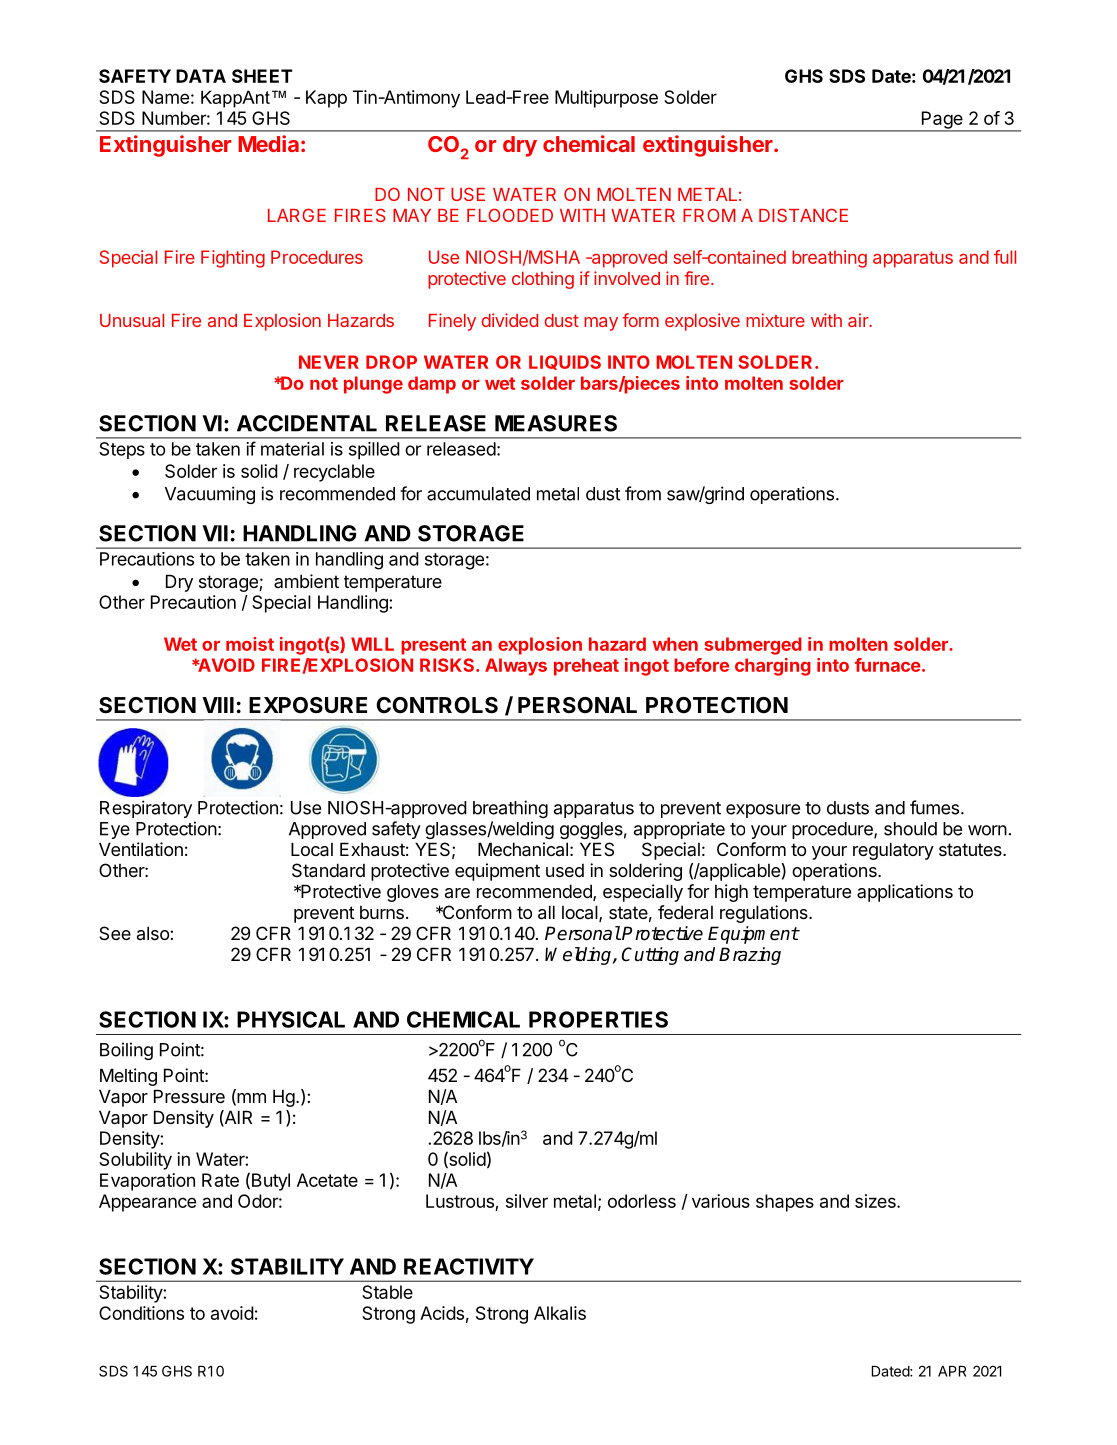 This image has height=1445, width=1117. What do you see at coordinates (132, 320) in the image?
I see `Unusual` at bounding box center [132, 320].
